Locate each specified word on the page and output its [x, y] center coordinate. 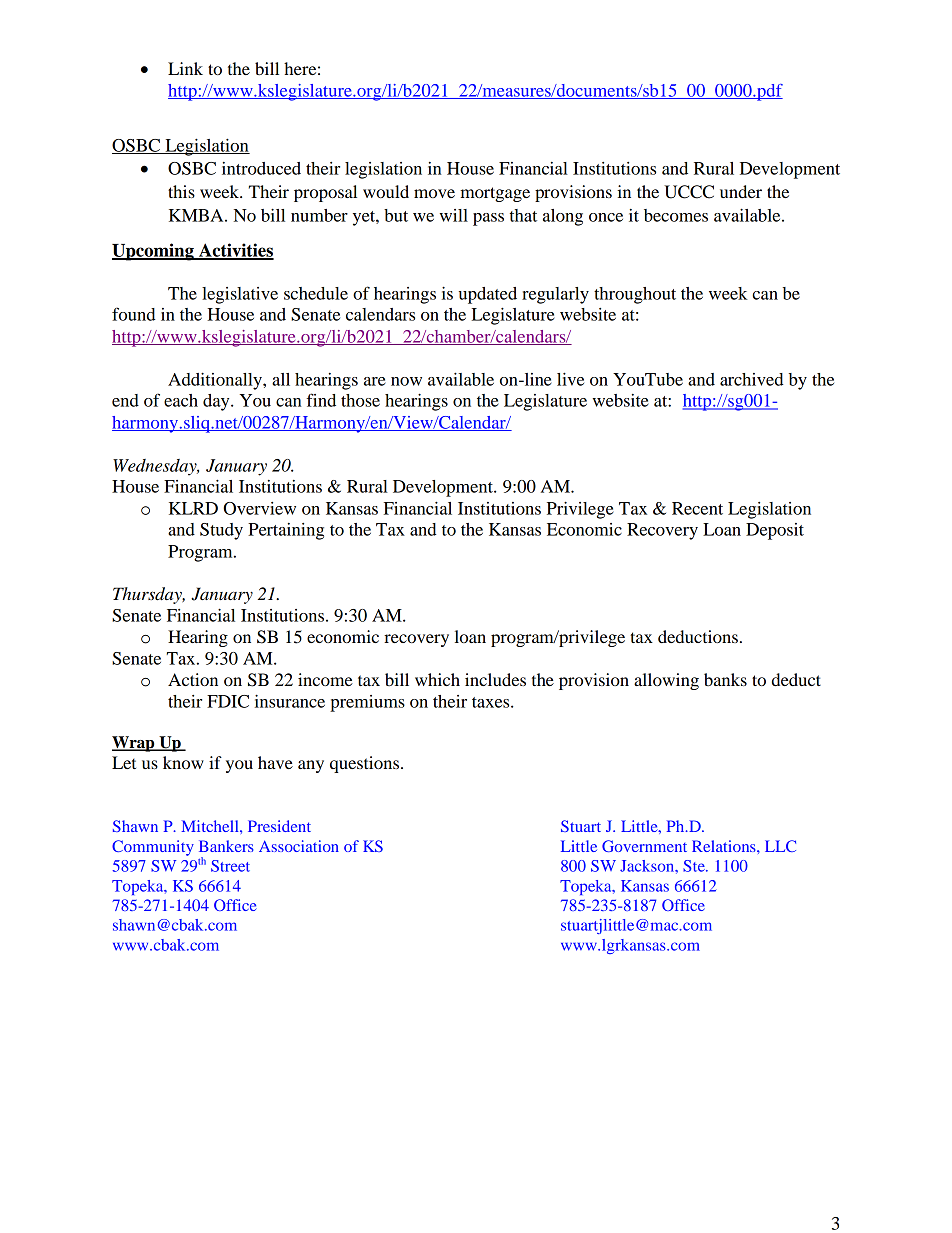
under [741, 191]
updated [488, 295]
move [434, 193]
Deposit [775, 531]
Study [221, 531]
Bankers [226, 846]
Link [185, 68]
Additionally [216, 381]
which [437, 679]
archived [752, 379]
